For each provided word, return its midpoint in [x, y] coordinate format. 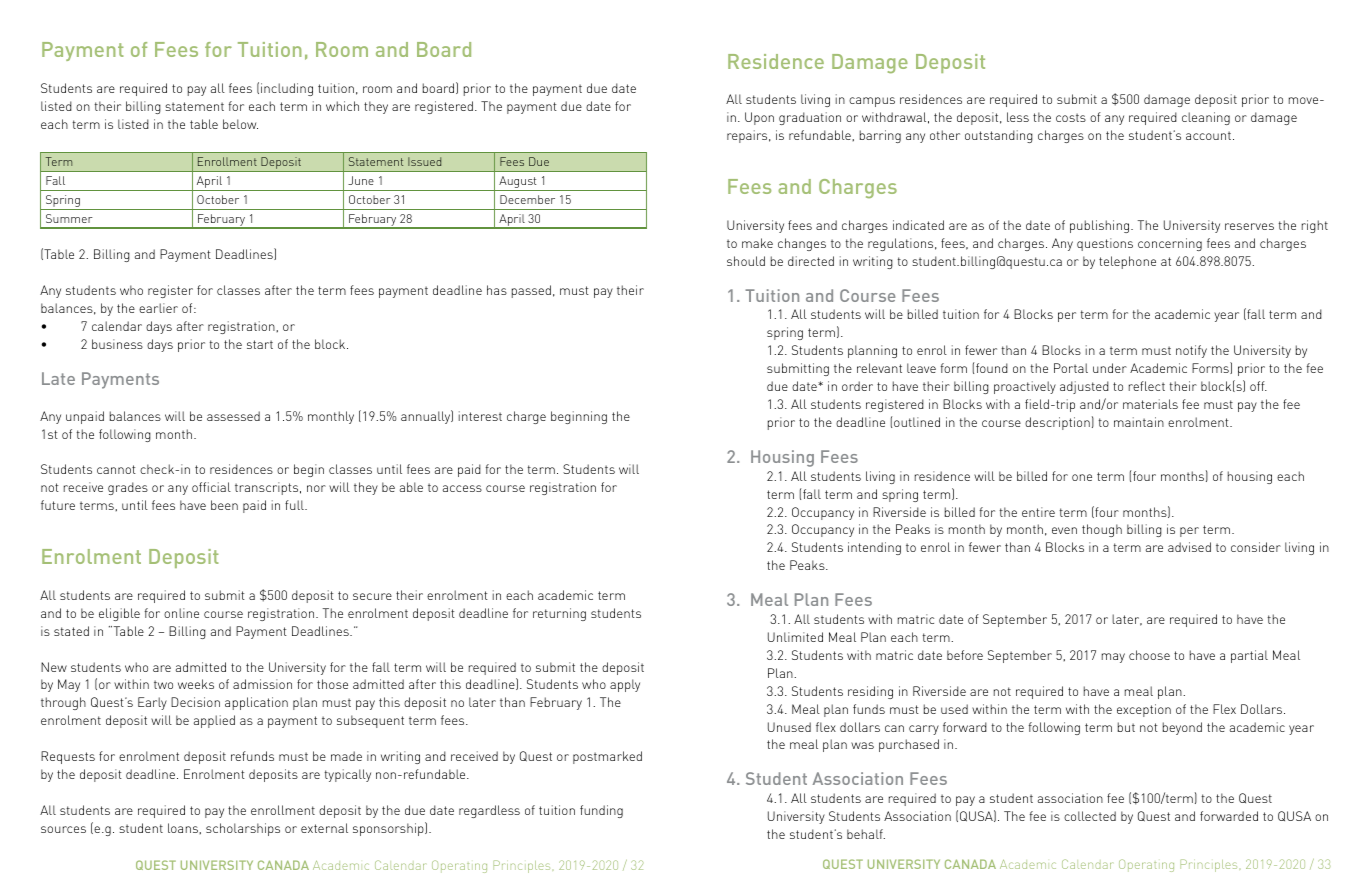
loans [184, 828]
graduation [810, 118]
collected [1090, 816]
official [211, 487]
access [462, 488]
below [240, 124]
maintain [1139, 422]
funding [601, 811]
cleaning [1206, 118]
